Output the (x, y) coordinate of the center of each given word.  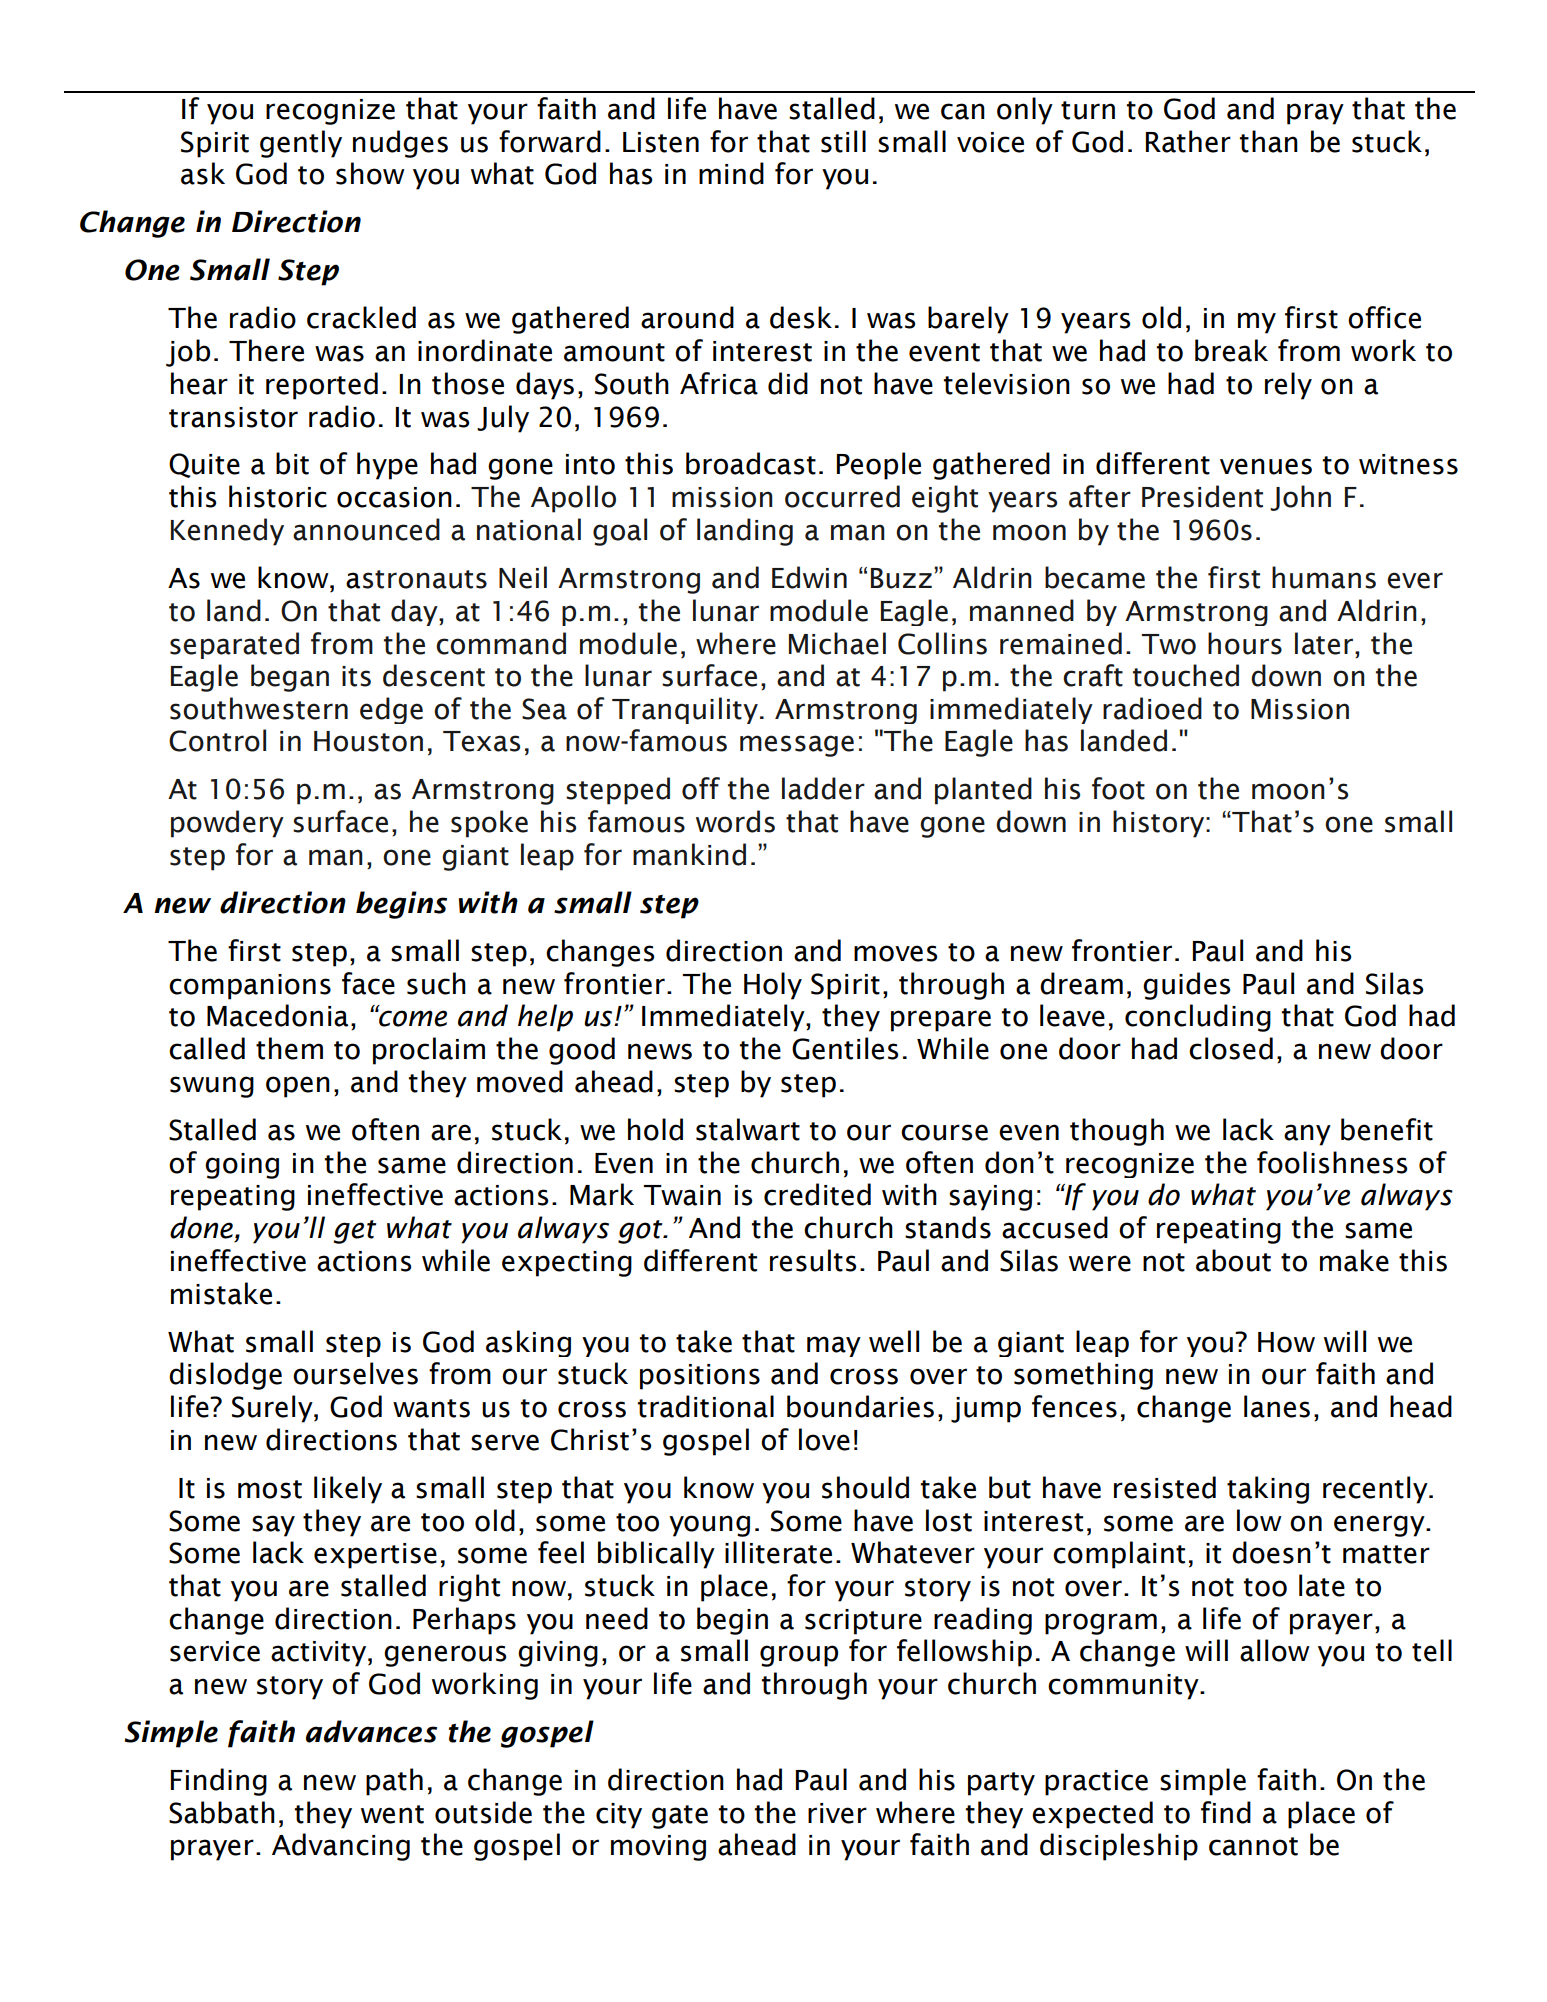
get (355, 1232)
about (1233, 1260)
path (394, 1782)
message (797, 746)
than (1269, 141)
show (370, 173)
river (837, 1813)
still (843, 141)
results (813, 1260)
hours (1245, 643)
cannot (1253, 1846)
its (356, 676)
